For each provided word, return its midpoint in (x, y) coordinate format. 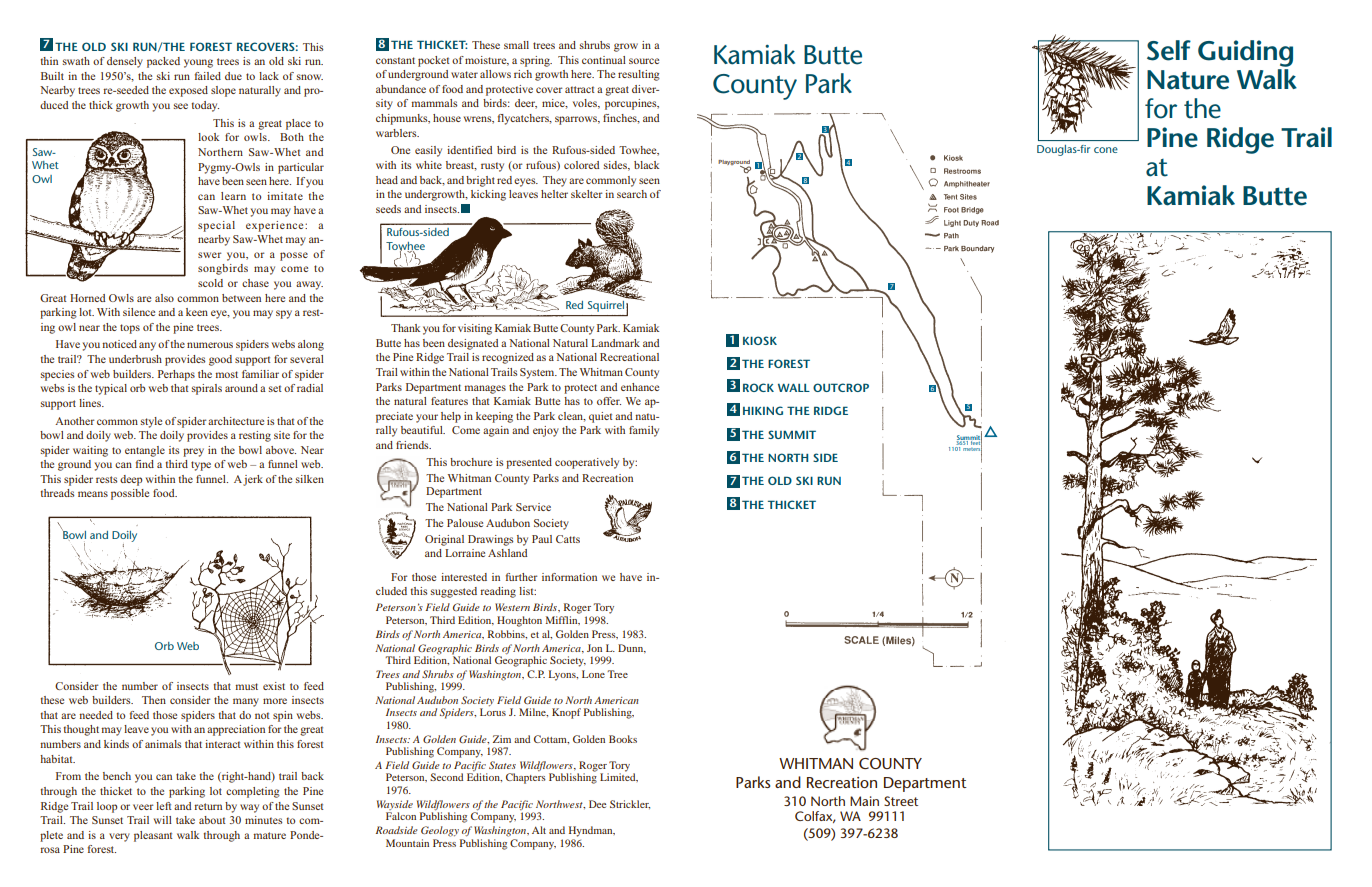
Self (1169, 50)
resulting (639, 75)
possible (130, 494)
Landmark (615, 343)
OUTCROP (841, 387)
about (212, 820)
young (198, 63)
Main (864, 801)
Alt (539, 830)
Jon (594, 648)
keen (197, 312)
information (569, 577)
